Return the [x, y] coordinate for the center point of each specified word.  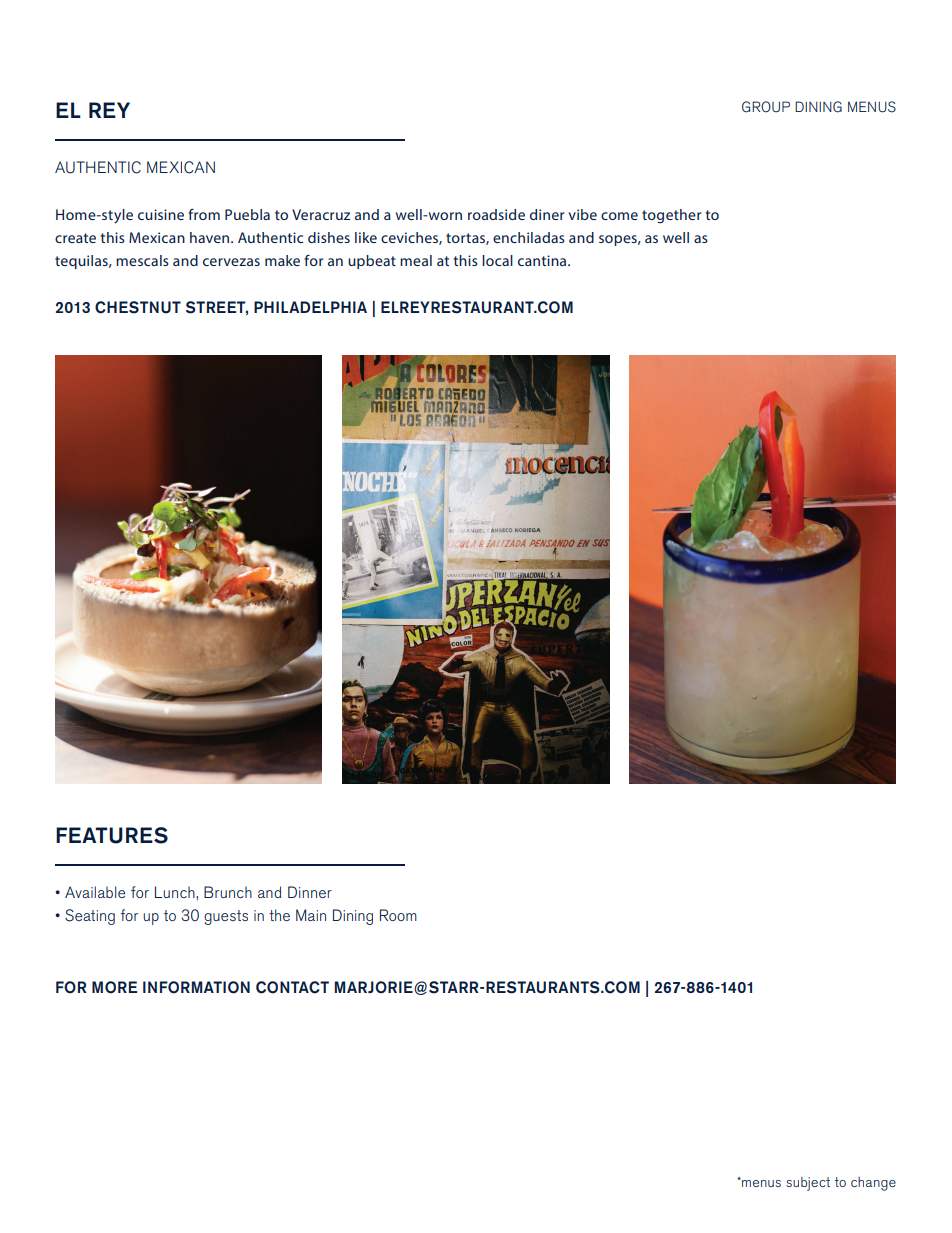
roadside [496, 214]
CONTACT [292, 987]
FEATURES [112, 835]
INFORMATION [196, 987]
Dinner [310, 892]
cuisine [161, 214]
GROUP [766, 107]
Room [398, 915]
